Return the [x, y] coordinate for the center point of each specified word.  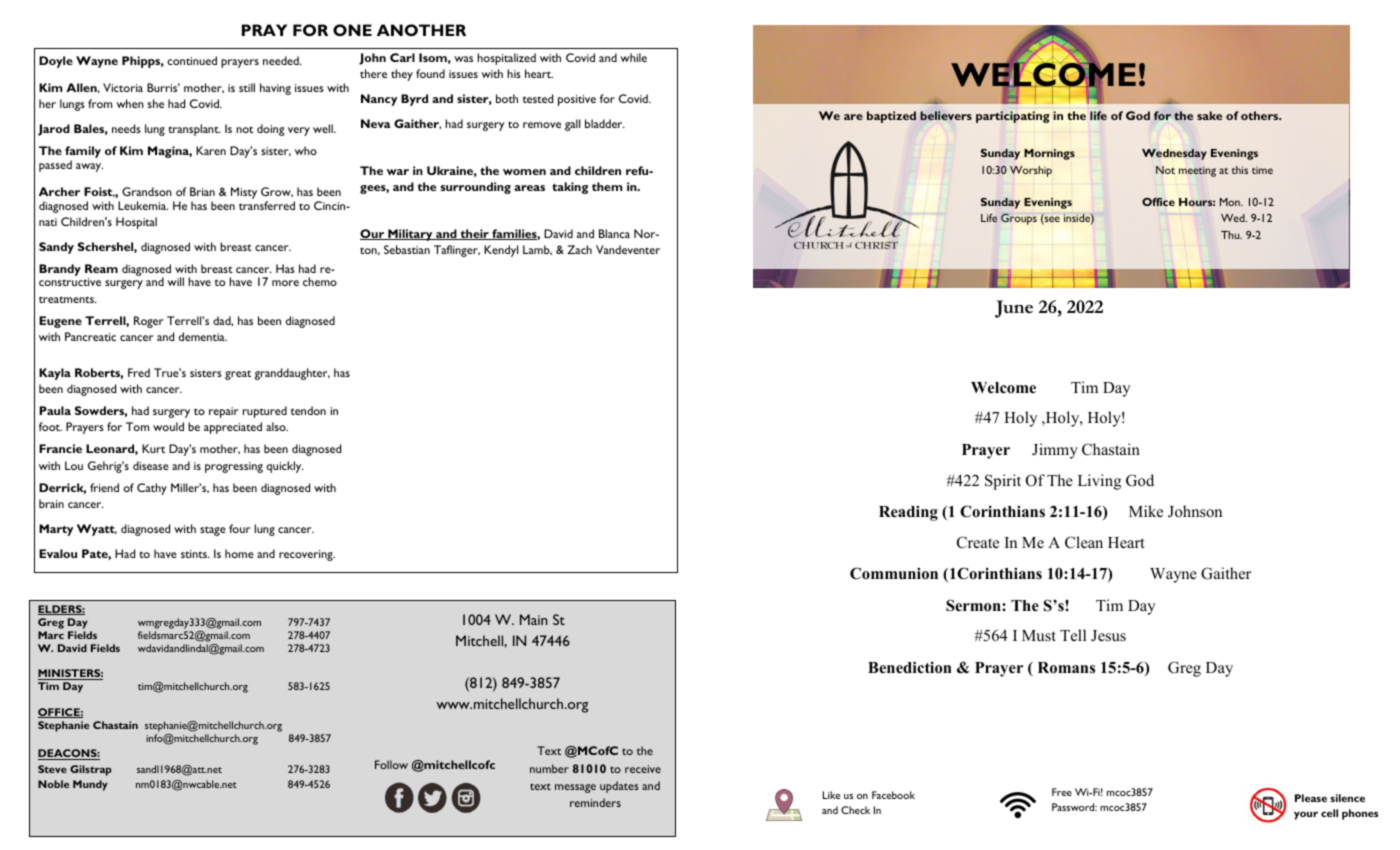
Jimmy [1055, 451]
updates [619, 787]
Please [1311, 798]
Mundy [90, 785]
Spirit [1003, 482]
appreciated [233, 428]
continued [192, 60]
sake [1209, 115]
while [633, 57]
